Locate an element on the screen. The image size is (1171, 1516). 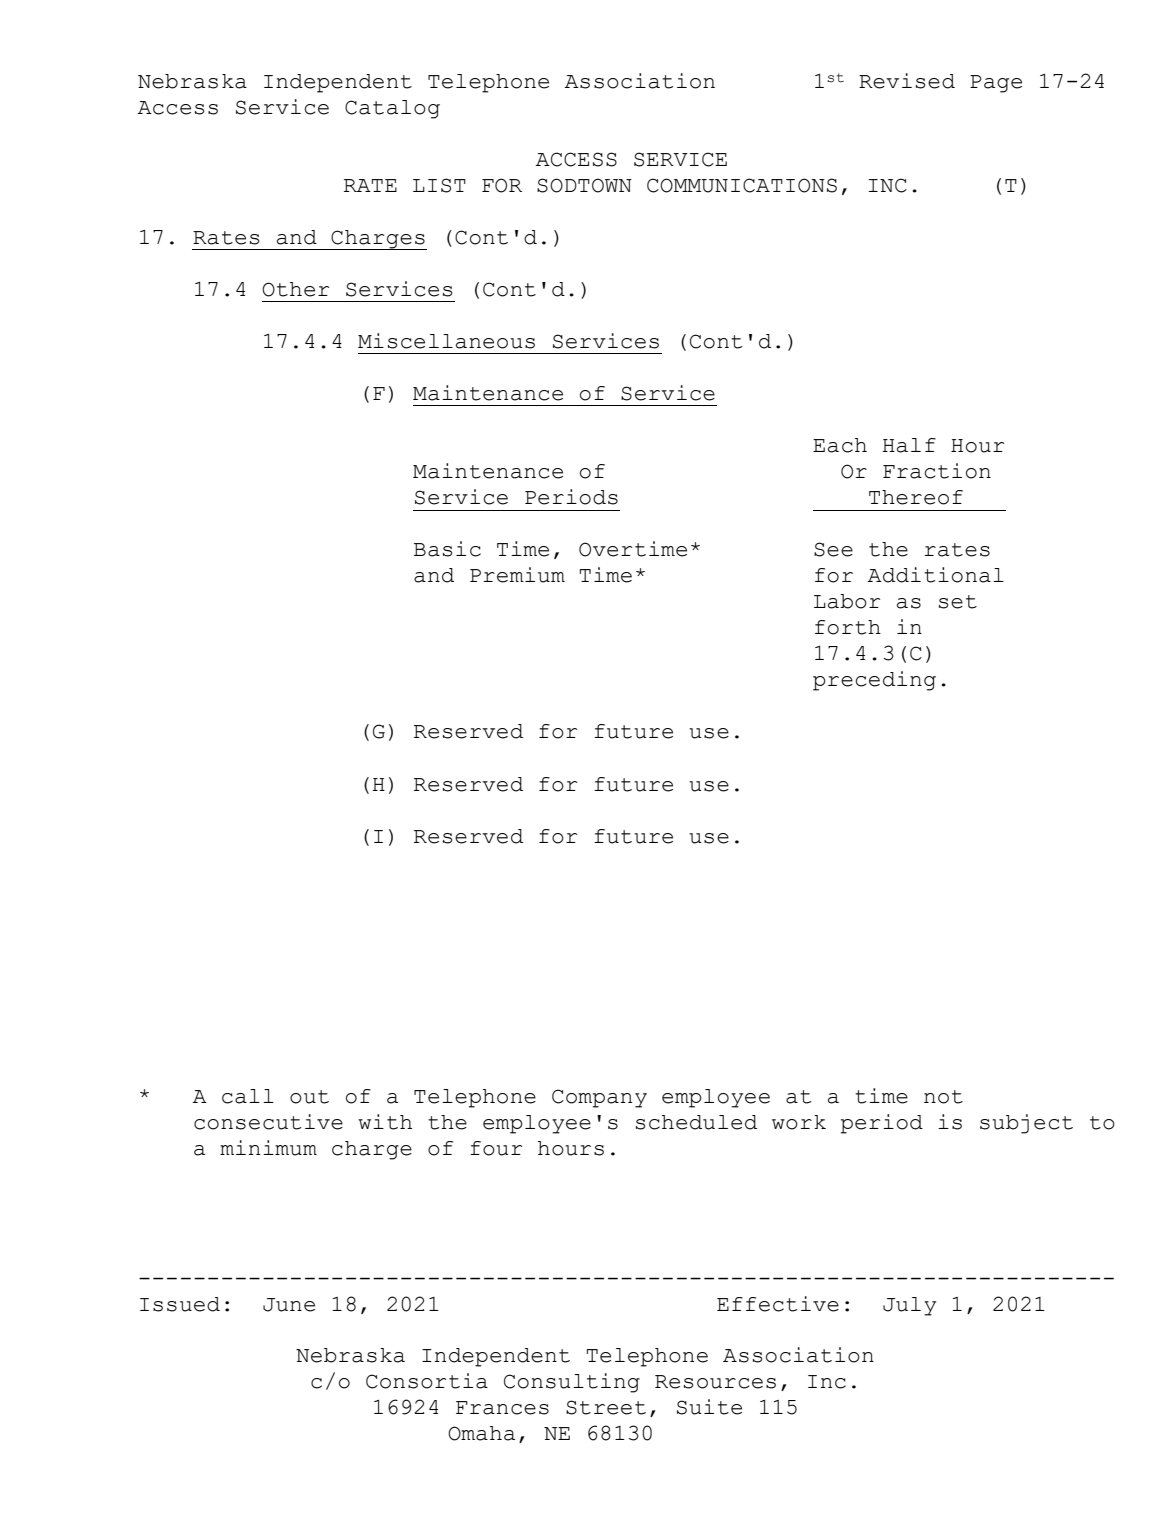
out is located at coordinates (309, 1097).
